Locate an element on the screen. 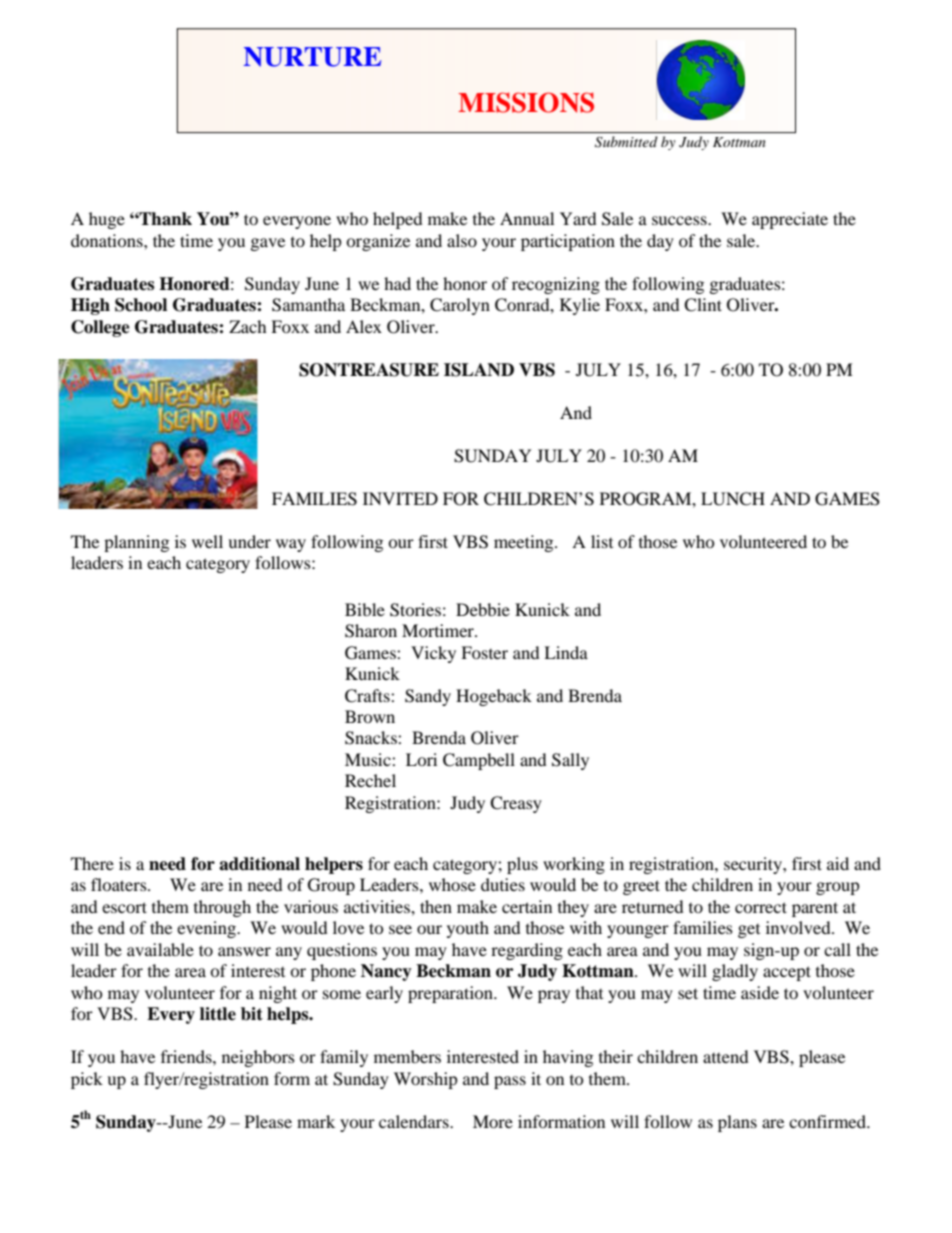 The height and width of the screenshot is (1233, 952). MISSIONS is located at coordinates (526, 102).
